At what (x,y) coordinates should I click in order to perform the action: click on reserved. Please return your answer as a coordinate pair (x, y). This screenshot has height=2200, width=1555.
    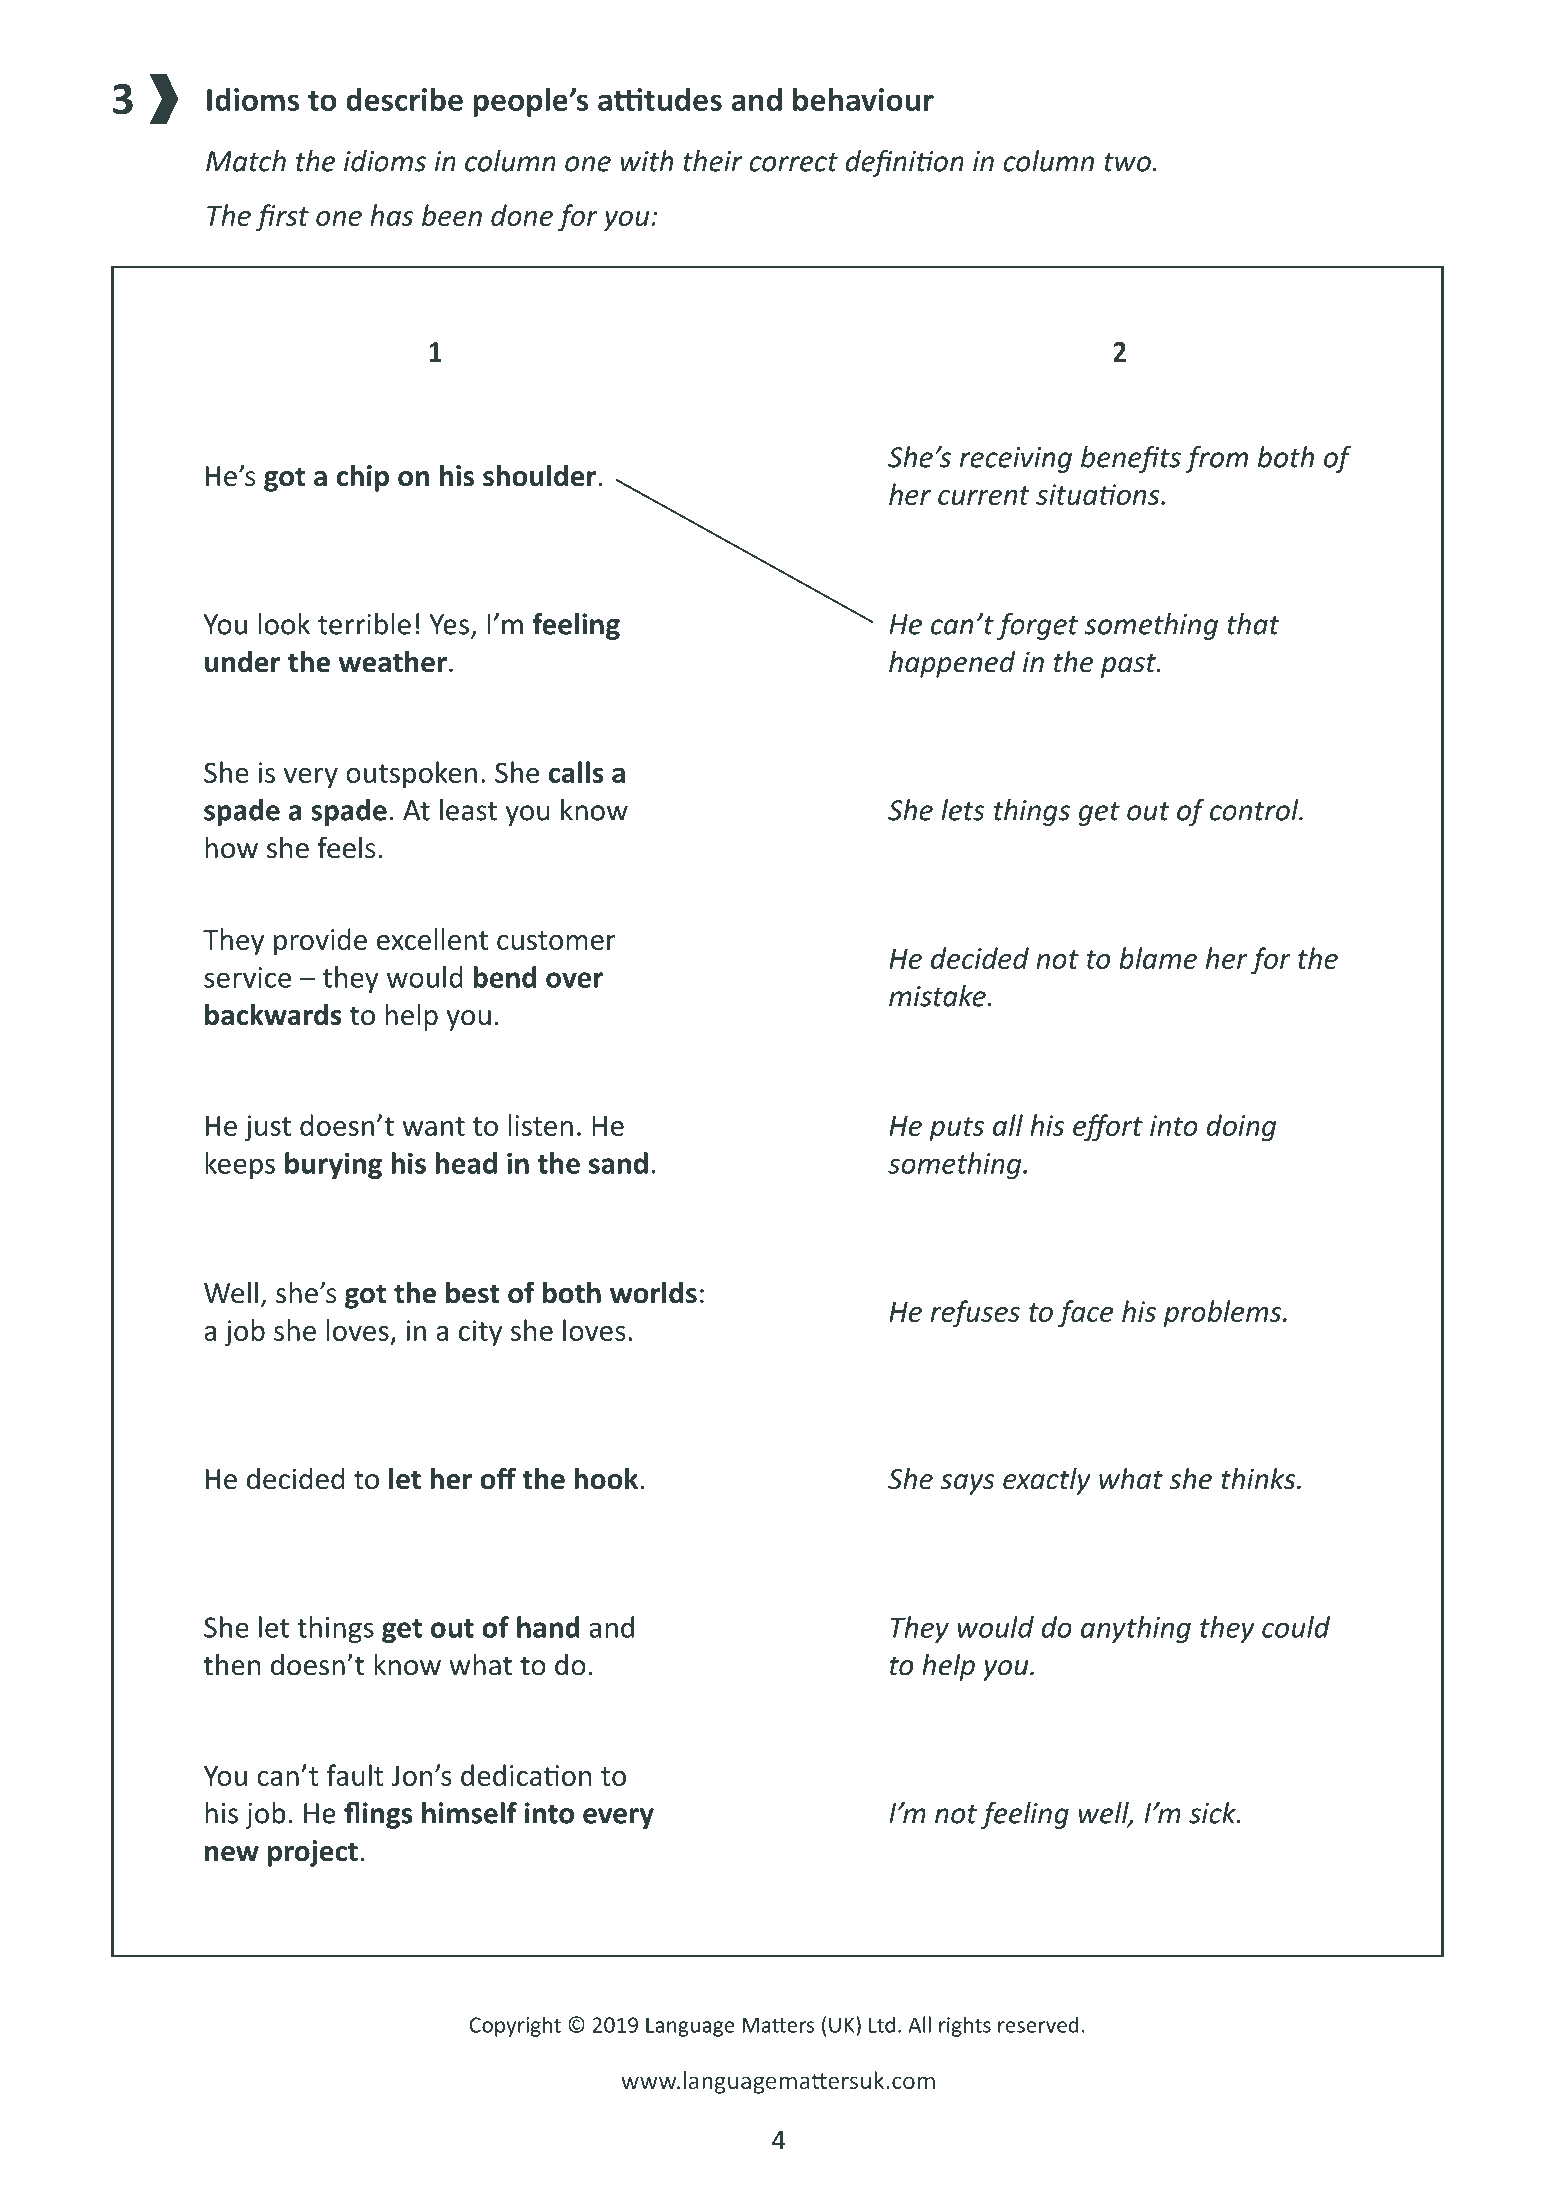
    Looking at the image, I should click on (1038, 2024).
